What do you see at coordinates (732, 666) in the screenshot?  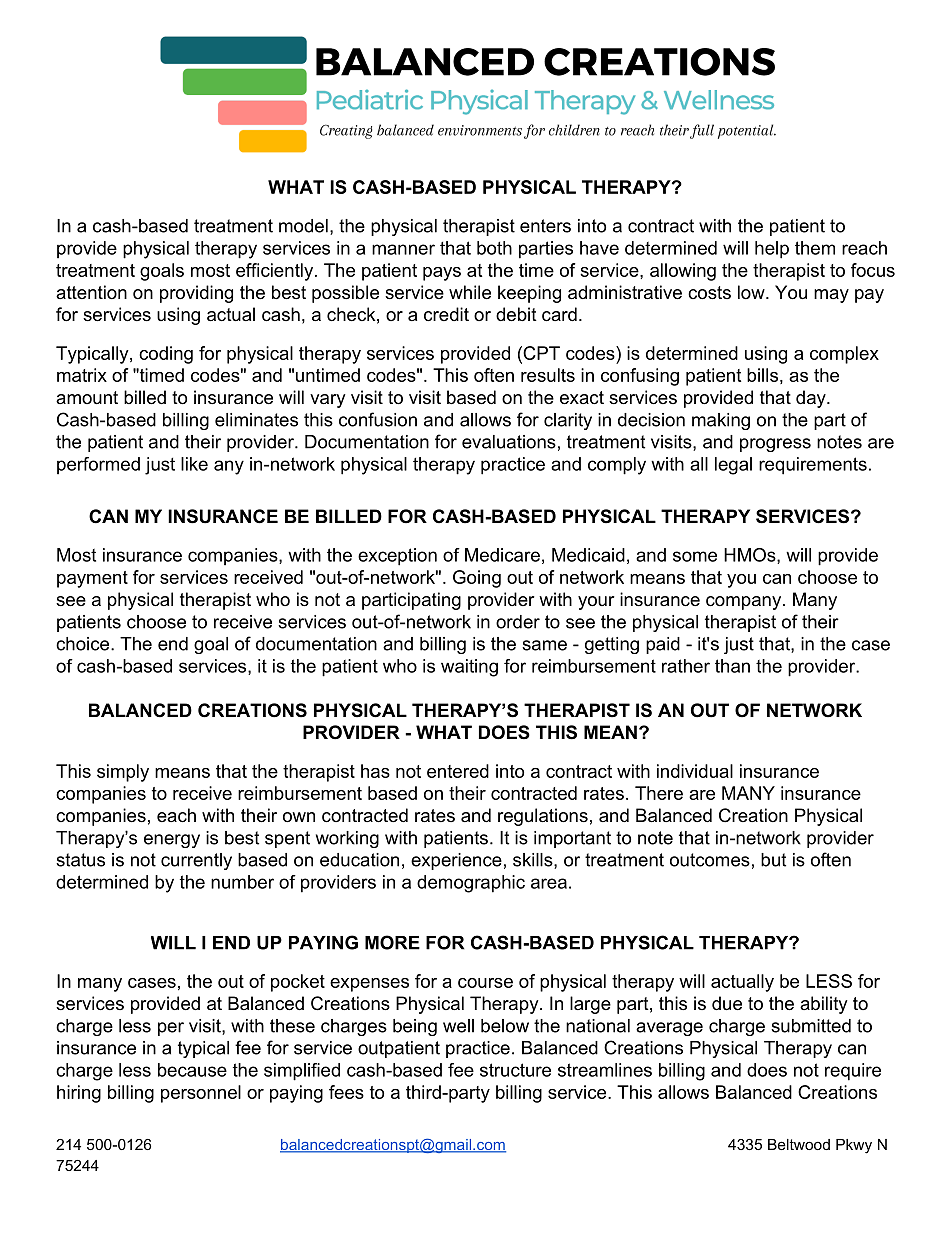 I see `than` at bounding box center [732, 666].
